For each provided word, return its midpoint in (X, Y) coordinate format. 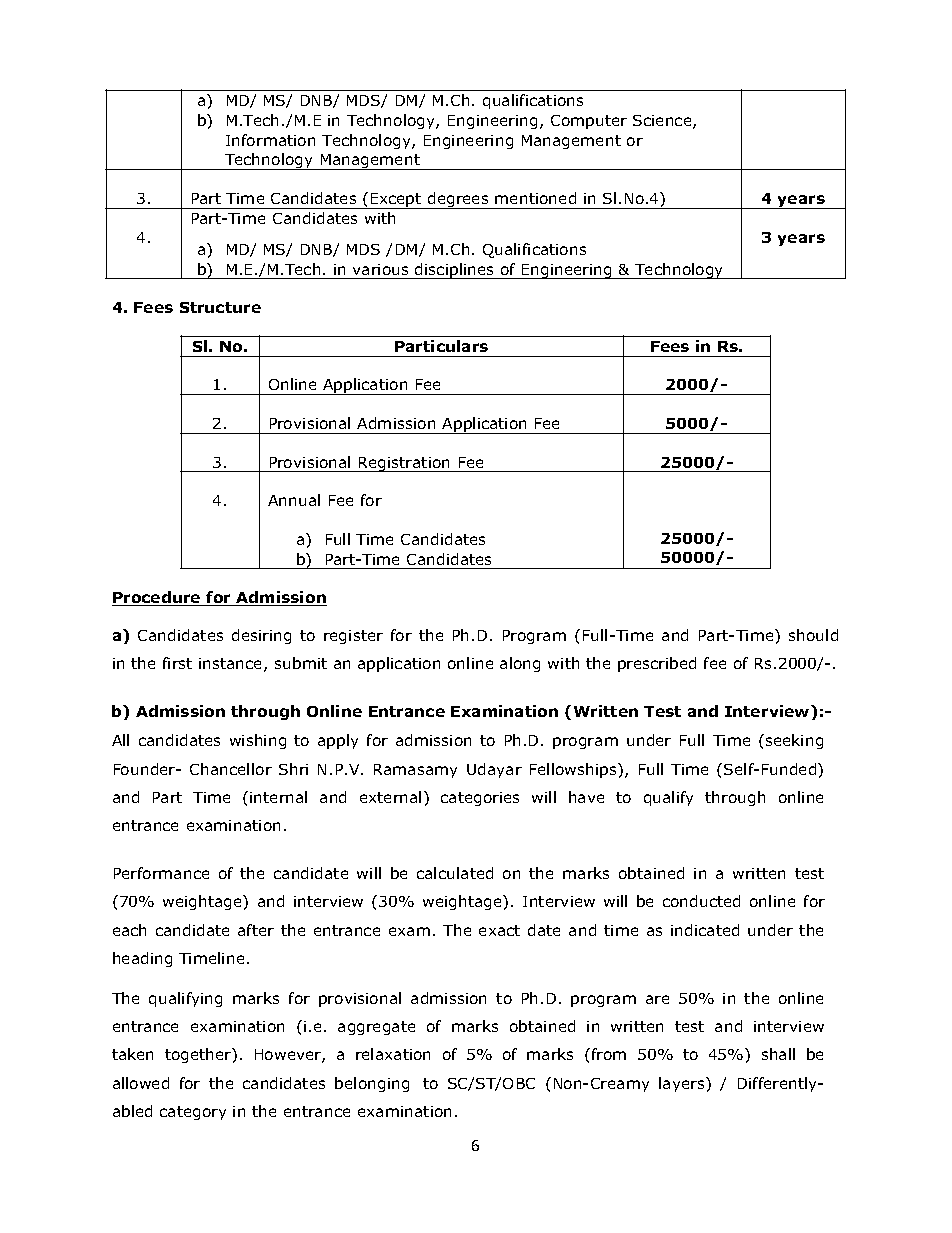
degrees (458, 200)
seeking (794, 741)
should (813, 635)
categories (480, 799)
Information (270, 140)
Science (663, 122)
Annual (294, 500)
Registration (405, 464)
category (193, 1113)
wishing (258, 741)
